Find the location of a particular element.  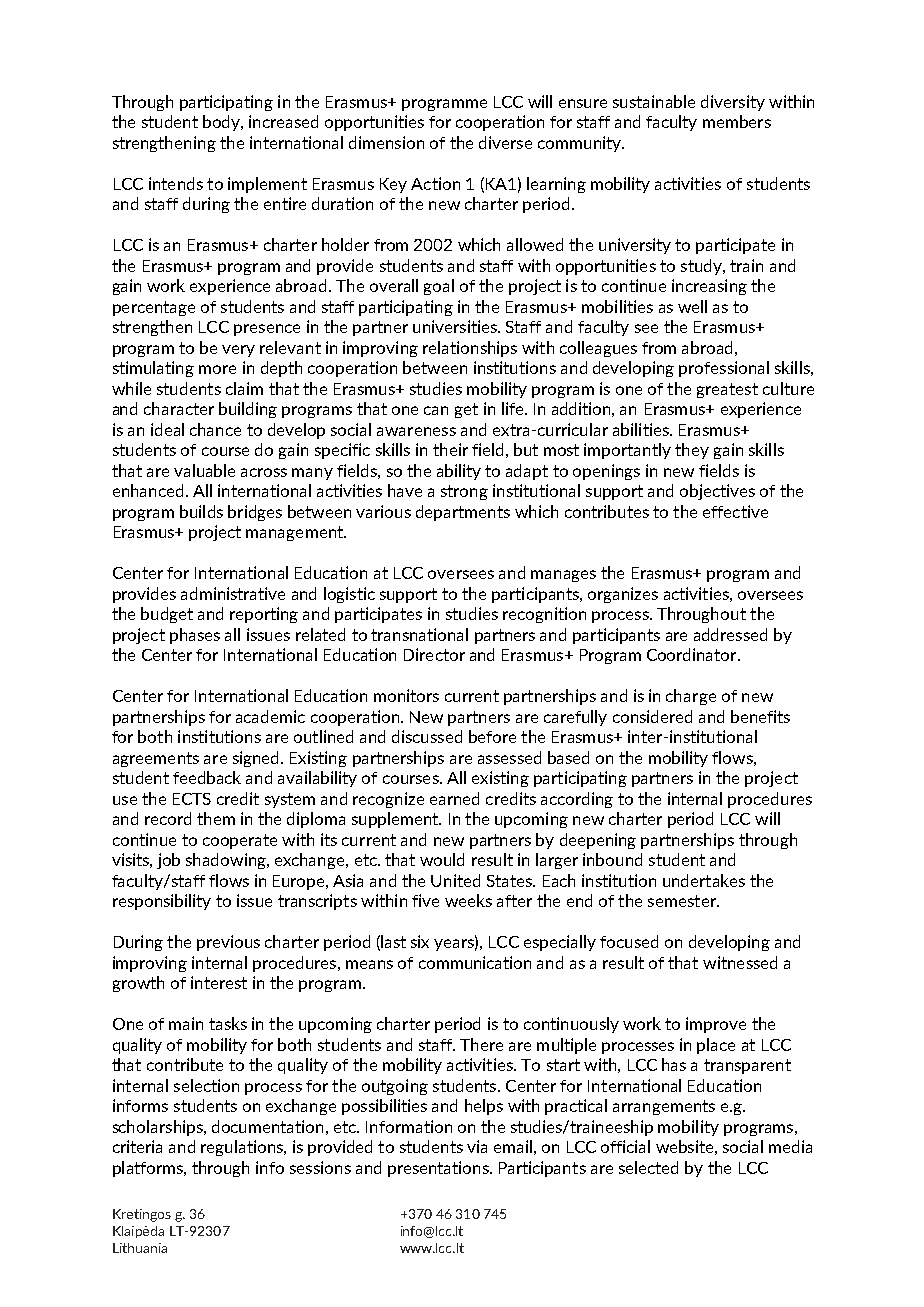

objectives is located at coordinates (717, 492).
